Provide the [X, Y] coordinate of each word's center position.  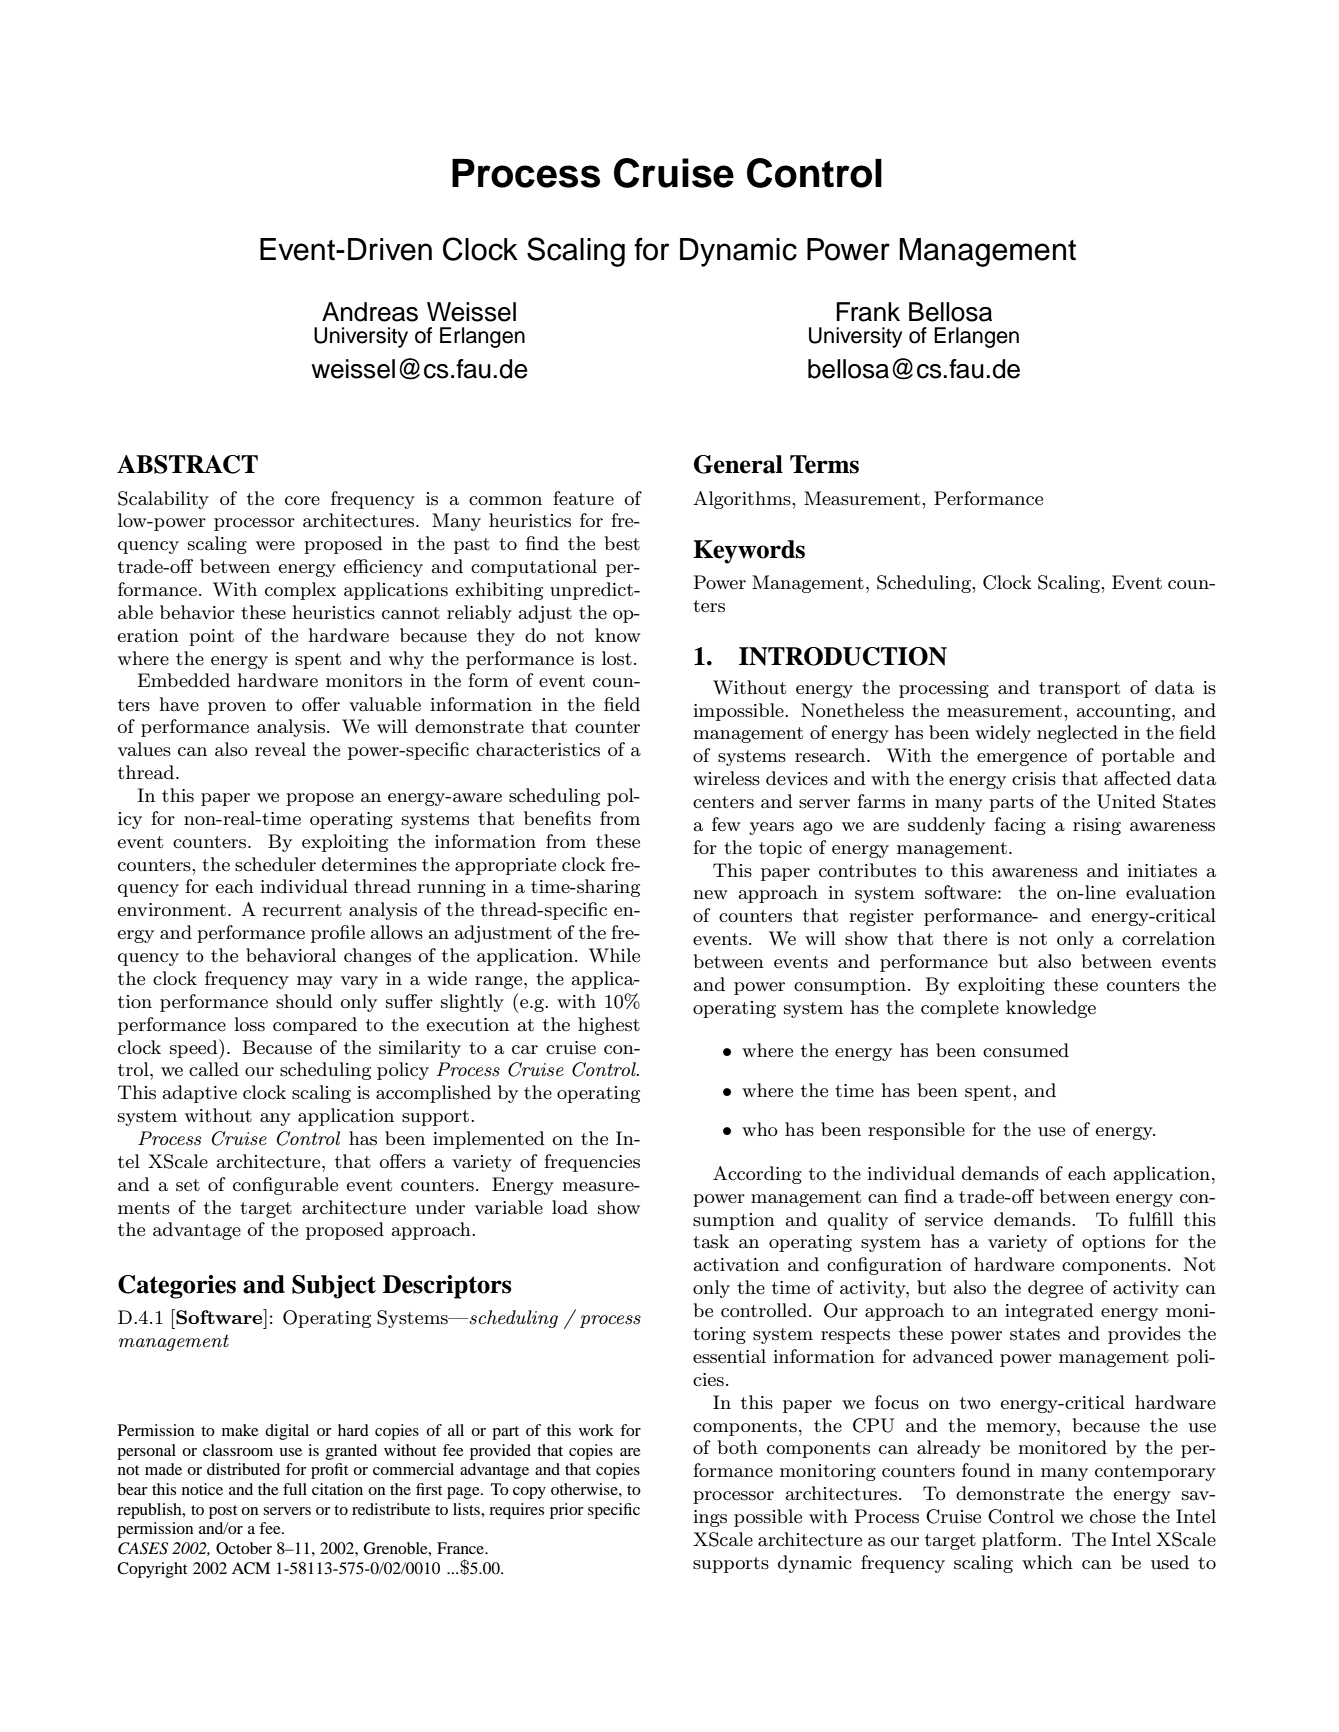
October [244, 1548]
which [1047, 1562]
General [738, 464]
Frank [868, 312]
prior [566, 1511]
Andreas [370, 312]
